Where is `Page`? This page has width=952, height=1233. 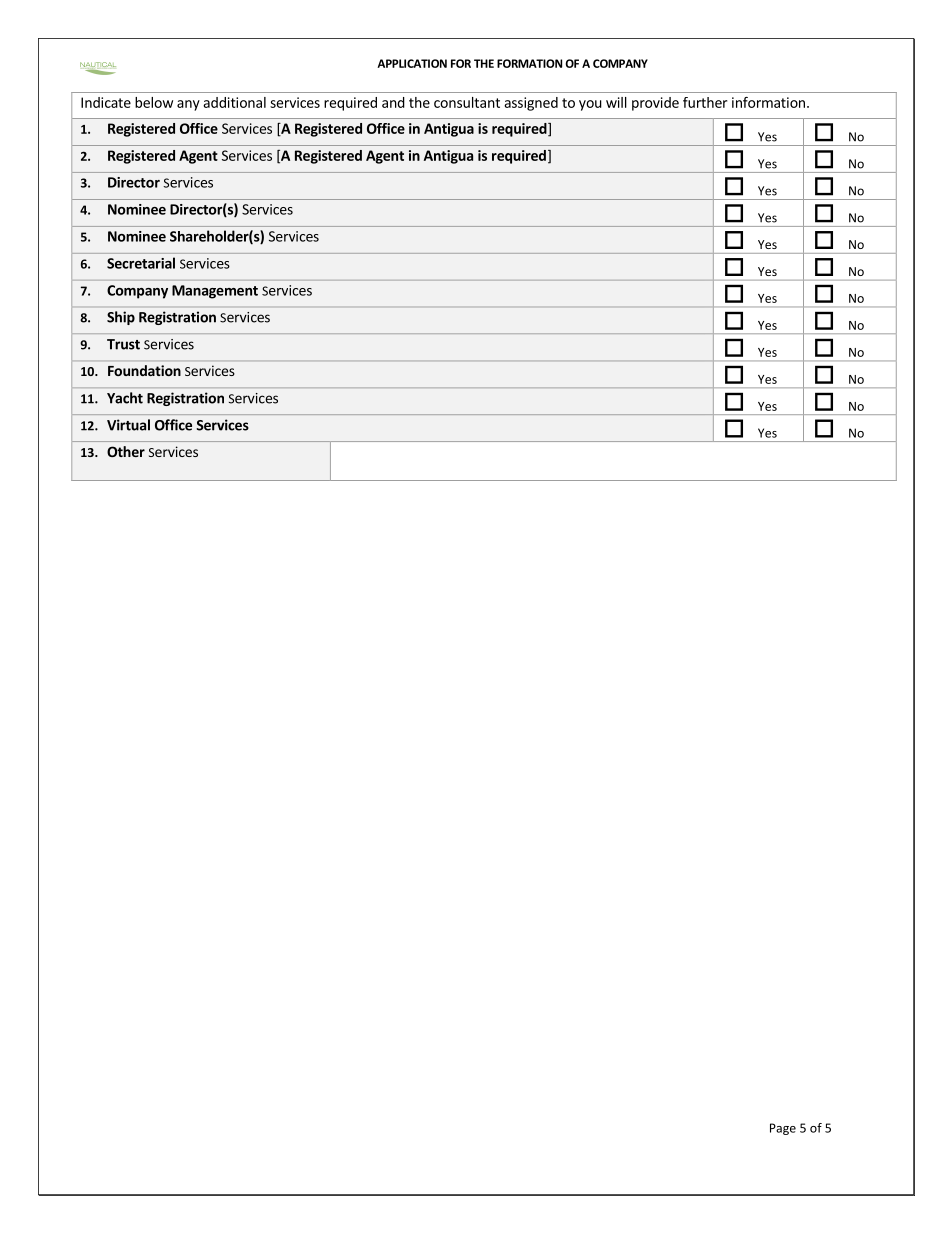 Page is located at coordinates (783, 1129).
